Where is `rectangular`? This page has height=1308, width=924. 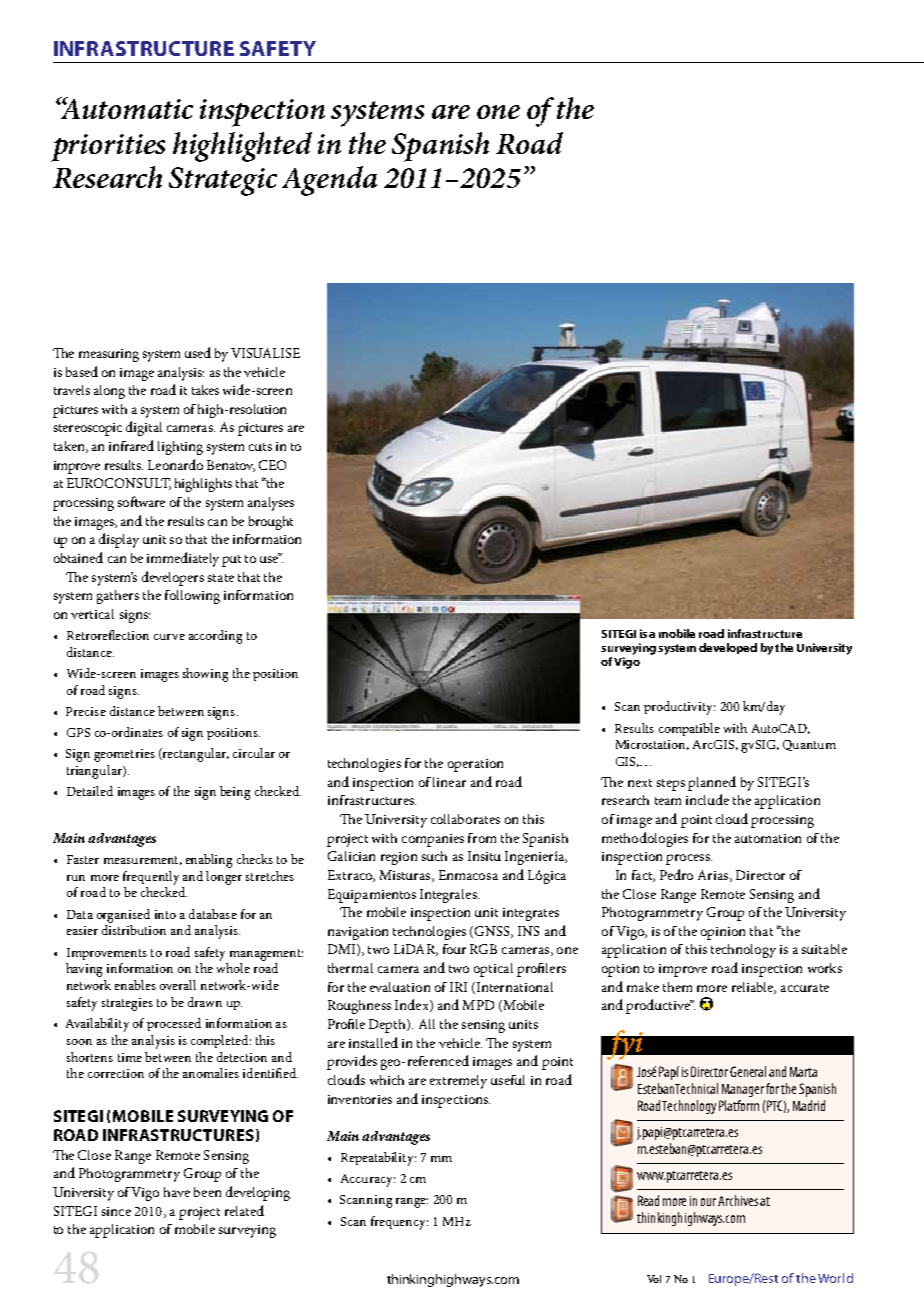 rectangular is located at coordinates (195, 755).
